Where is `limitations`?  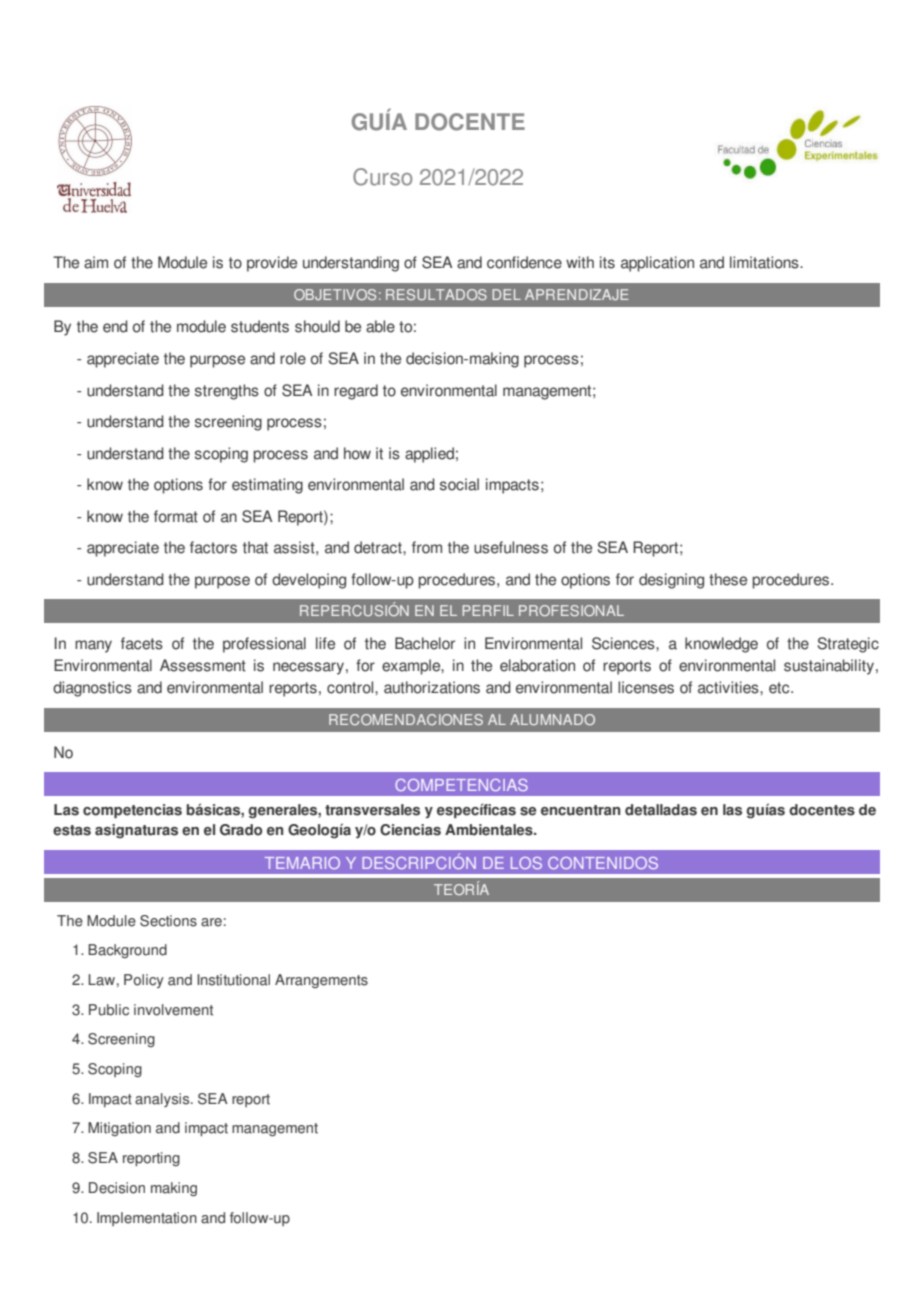 limitations is located at coordinates (765, 262).
